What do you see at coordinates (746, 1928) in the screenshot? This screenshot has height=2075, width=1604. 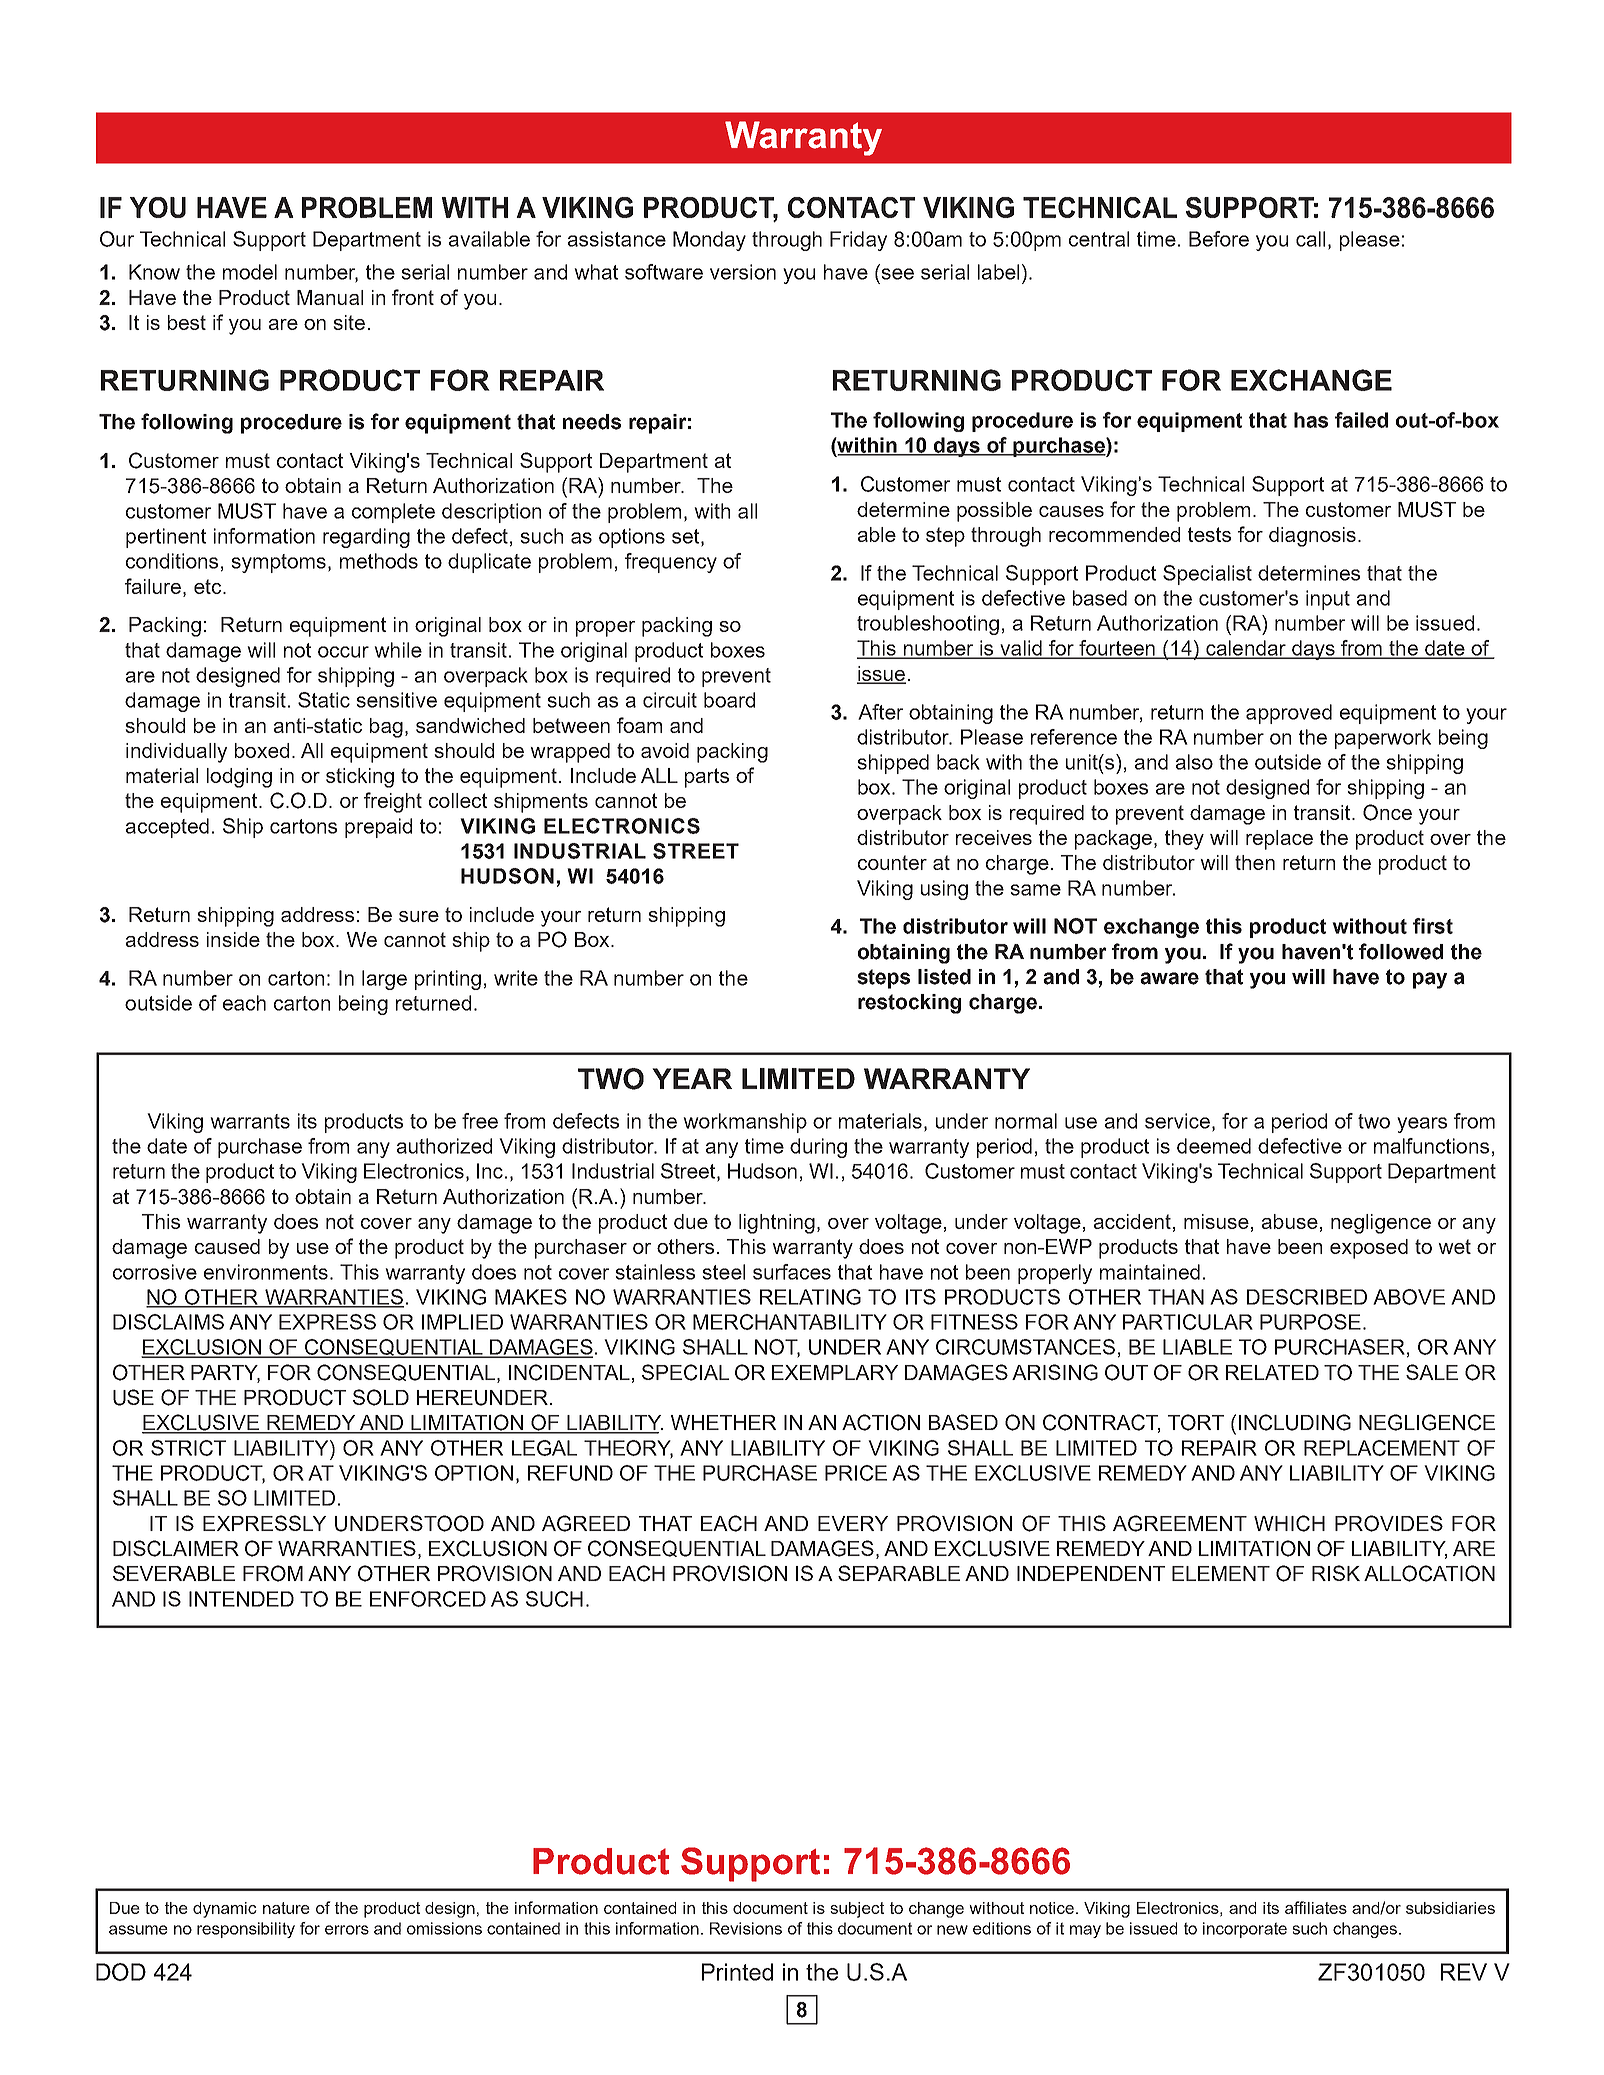 I see `Revisions` at bounding box center [746, 1928].
